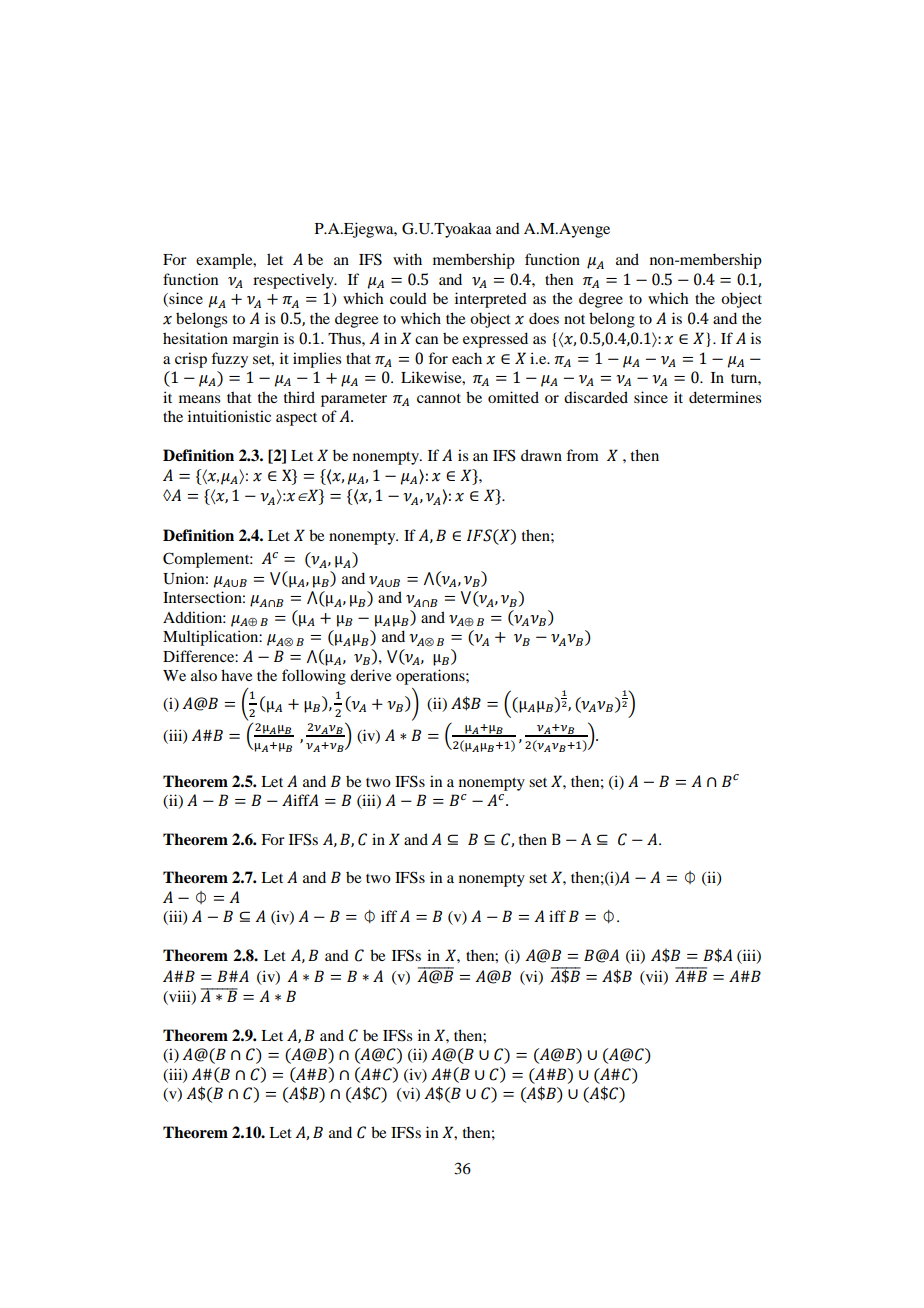 The image size is (924, 1308). What do you see at coordinates (725, 397) in the screenshot?
I see `determines` at bounding box center [725, 397].
